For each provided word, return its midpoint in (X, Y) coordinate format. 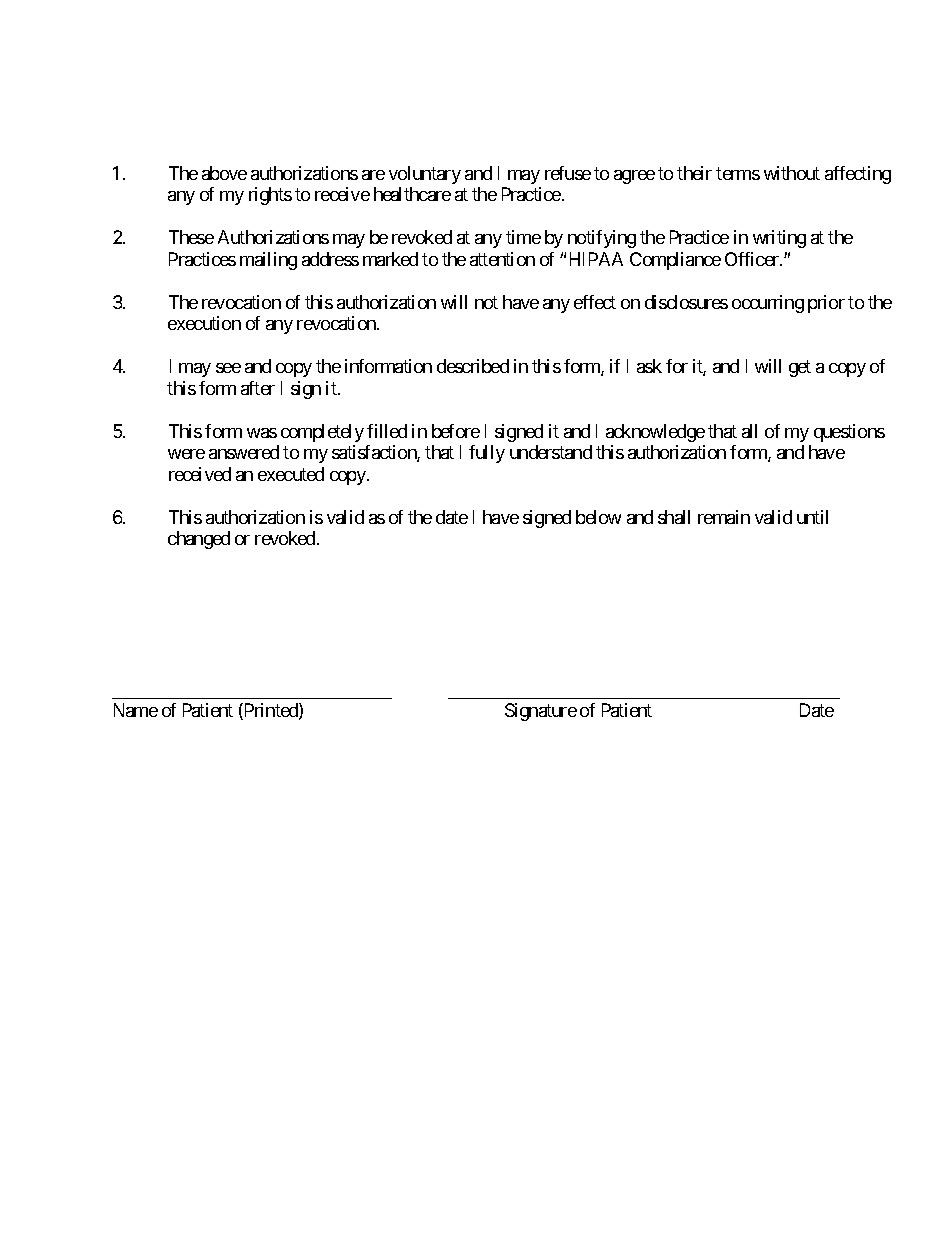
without (792, 173)
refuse (568, 173)
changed (199, 540)
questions (849, 433)
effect (595, 302)
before (456, 431)
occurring (768, 304)
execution (204, 323)
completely (322, 433)
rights (270, 196)
